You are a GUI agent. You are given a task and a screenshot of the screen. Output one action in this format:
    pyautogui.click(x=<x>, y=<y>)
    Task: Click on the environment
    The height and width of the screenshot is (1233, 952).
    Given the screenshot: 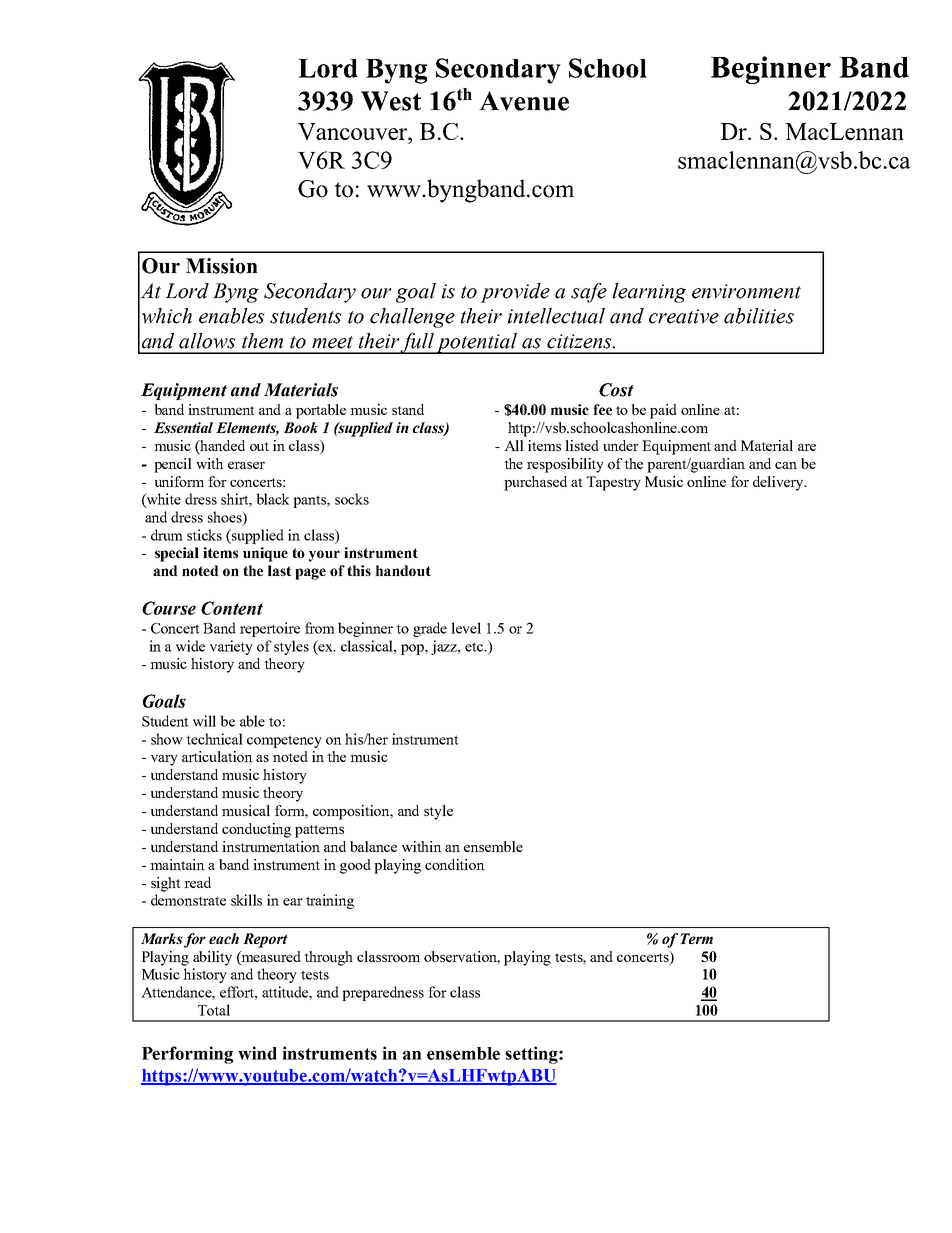 What is the action you would take?
    pyautogui.click(x=746, y=291)
